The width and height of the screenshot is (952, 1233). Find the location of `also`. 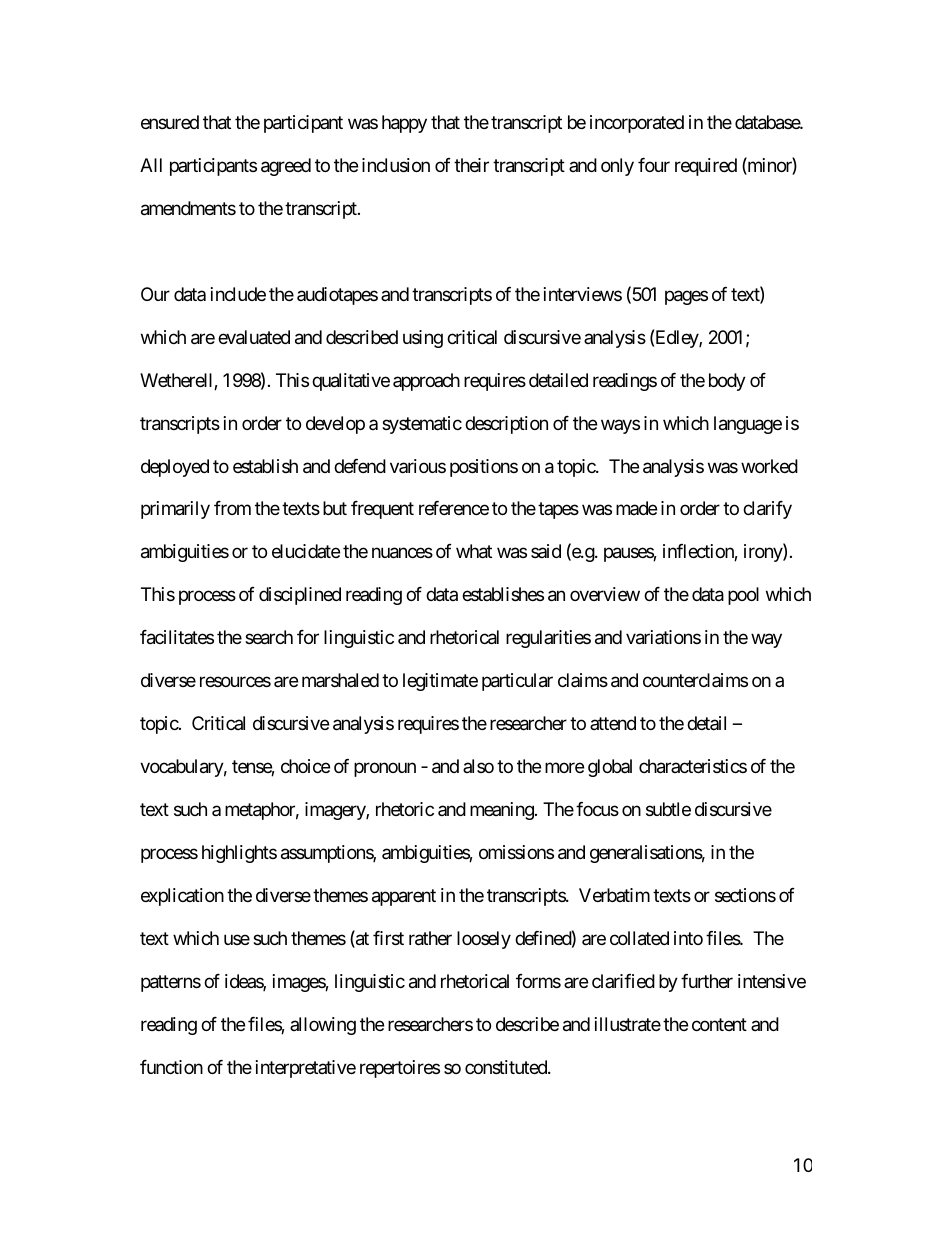

also is located at coordinates (478, 766).
